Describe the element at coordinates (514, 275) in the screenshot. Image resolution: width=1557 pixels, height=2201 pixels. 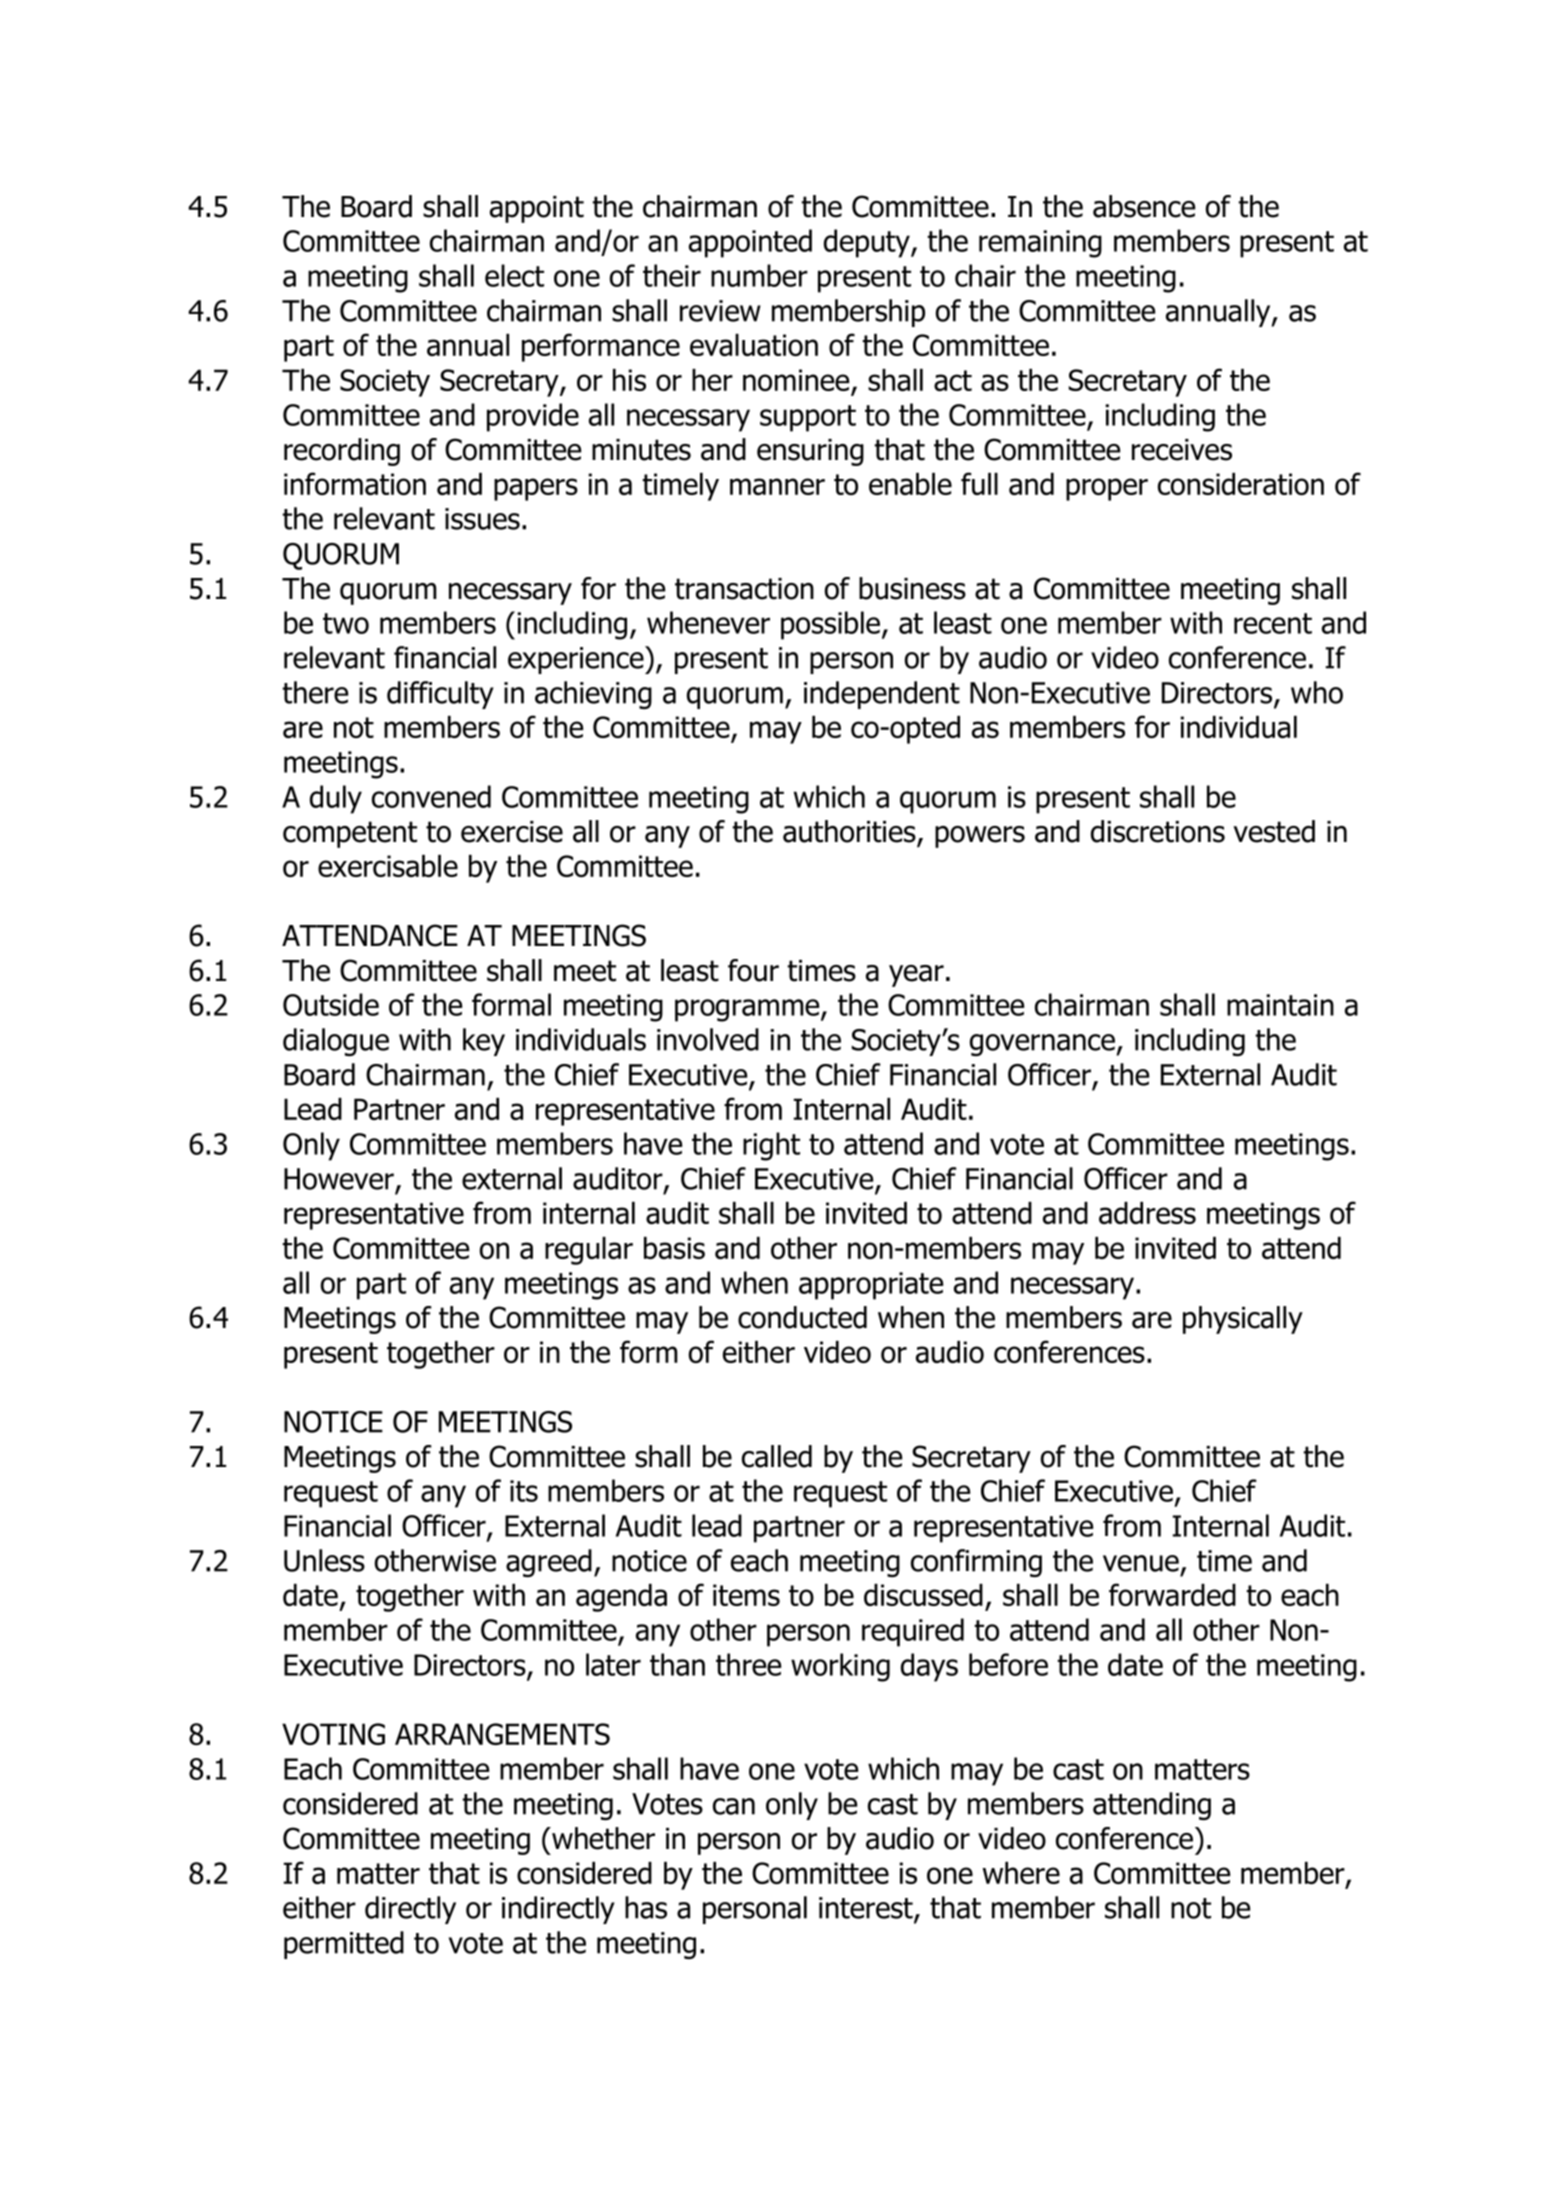
I see `elect` at that location.
